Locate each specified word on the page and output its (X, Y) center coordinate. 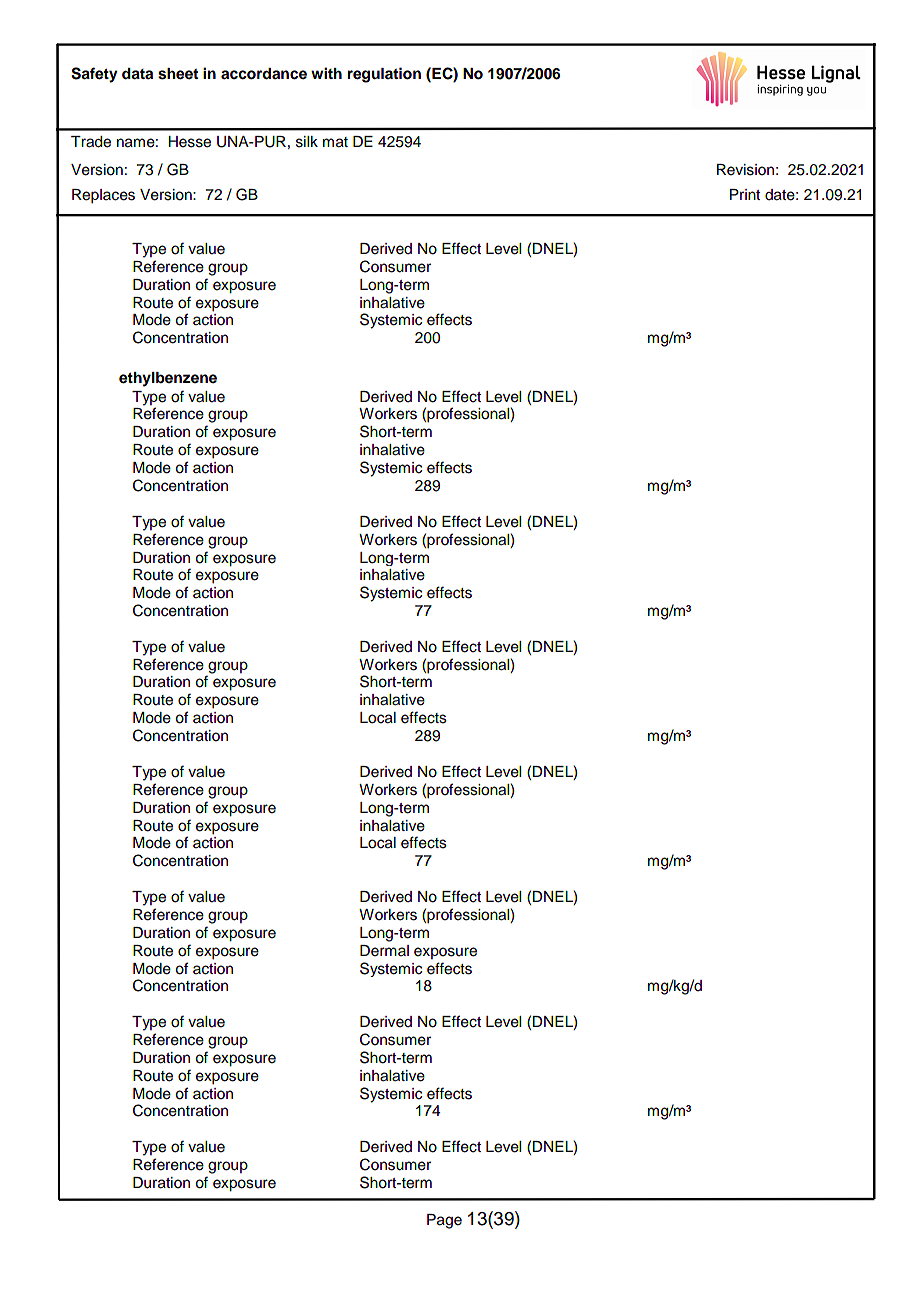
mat (335, 142)
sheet (178, 74)
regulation (384, 75)
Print (745, 194)
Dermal (384, 951)
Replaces (103, 196)
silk (307, 142)
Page (444, 1221)
